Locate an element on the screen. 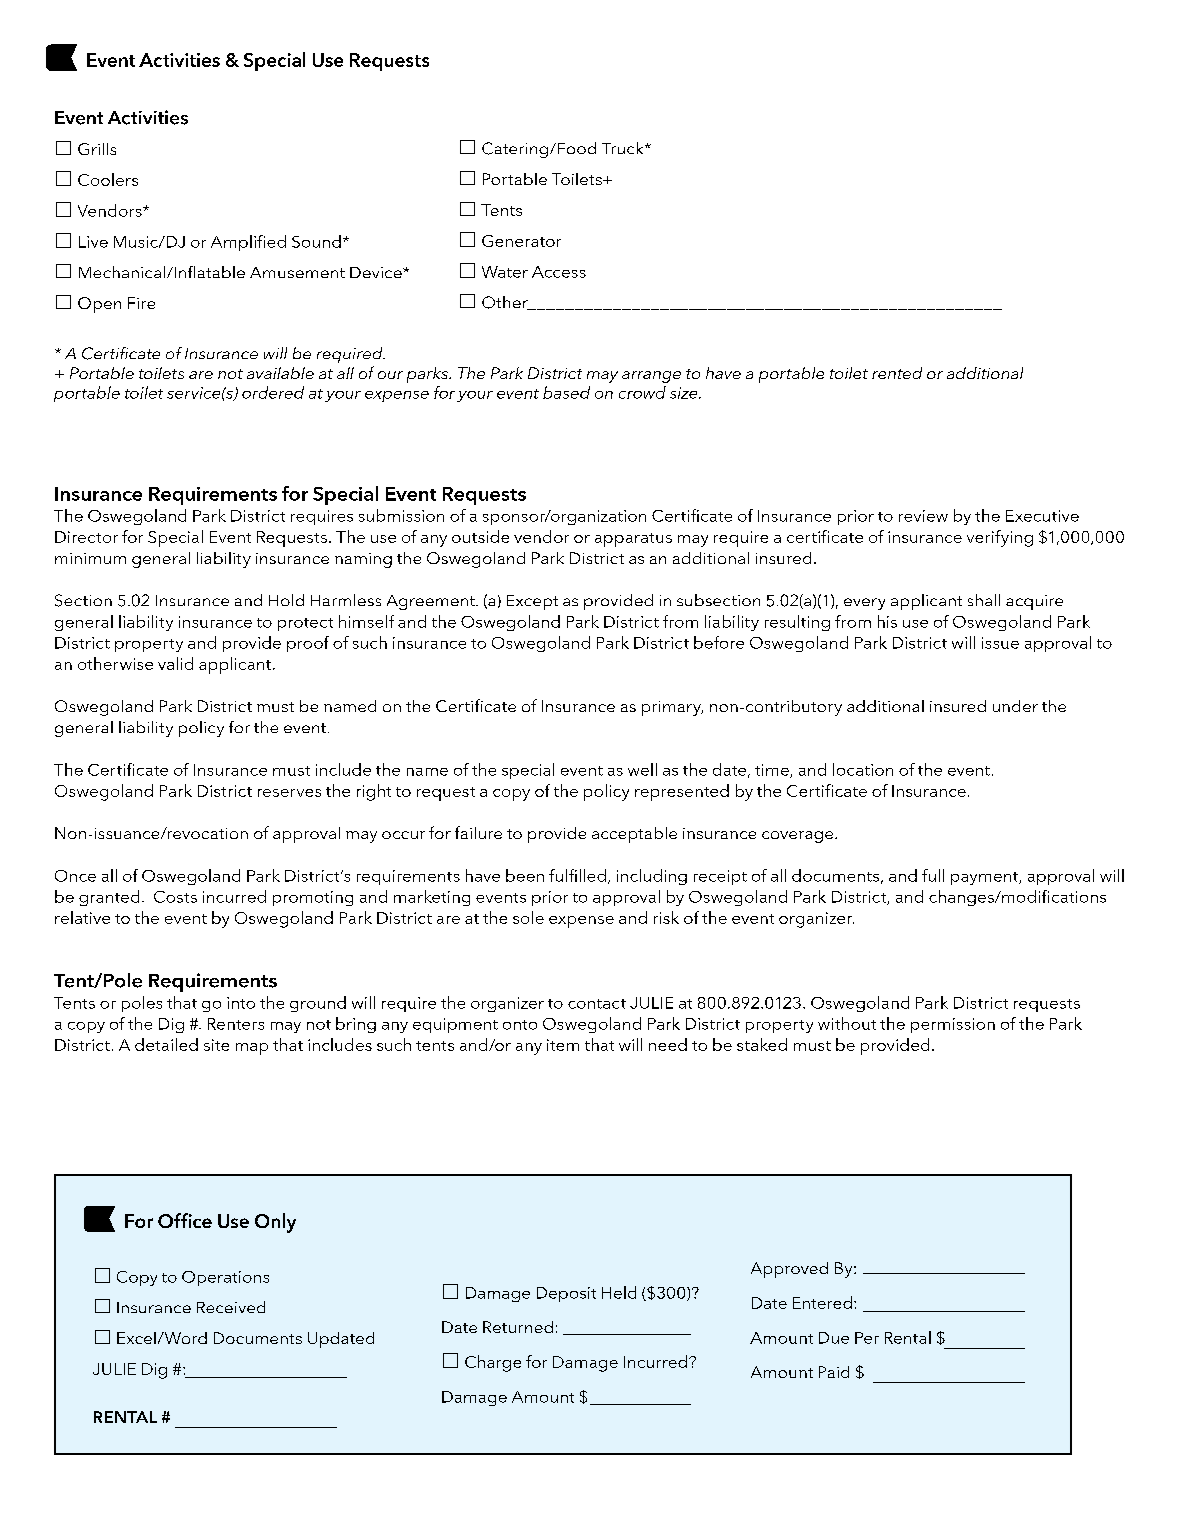 The height and width of the screenshot is (1524, 1177). Director is located at coordinates (86, 537).
